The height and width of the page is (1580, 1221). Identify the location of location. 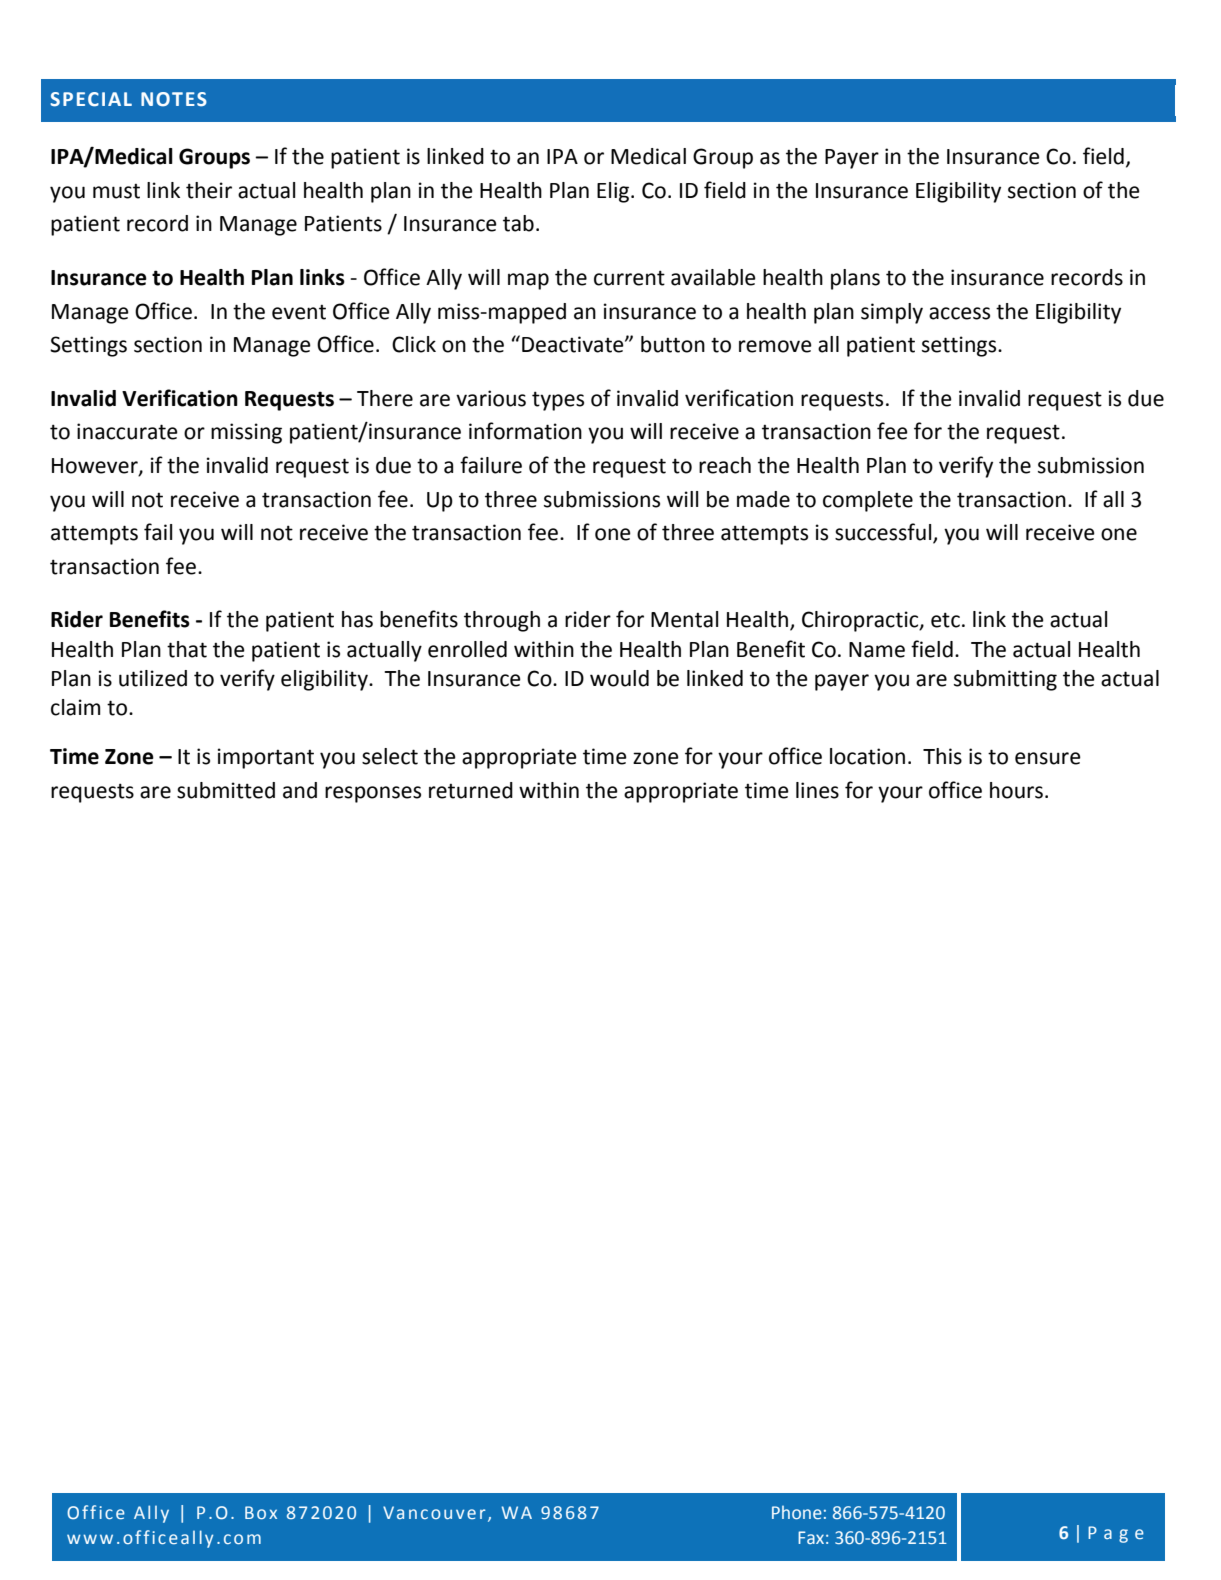
(867, 756).
